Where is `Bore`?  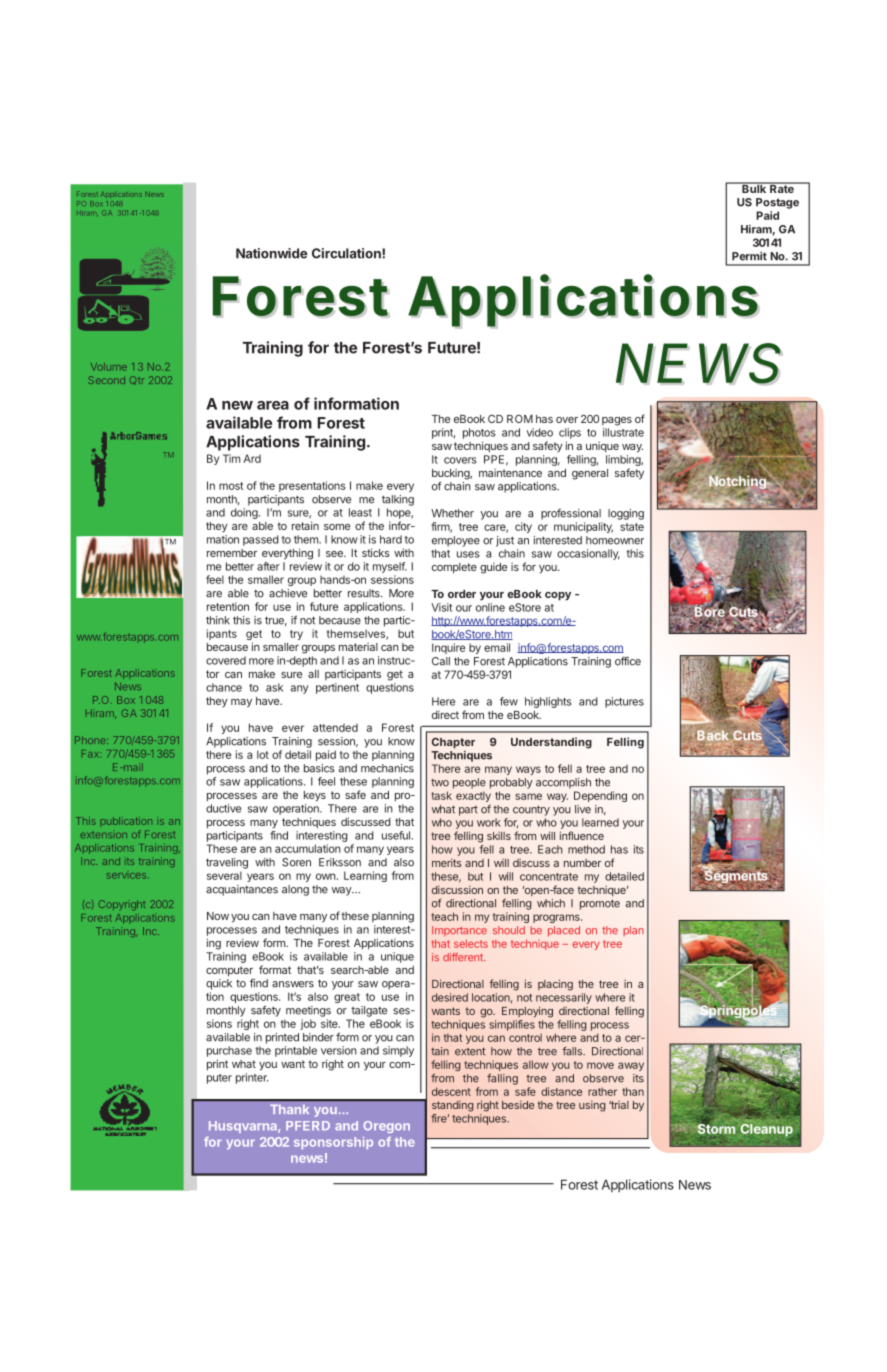 Bore is located at coordinates (709, 612).
